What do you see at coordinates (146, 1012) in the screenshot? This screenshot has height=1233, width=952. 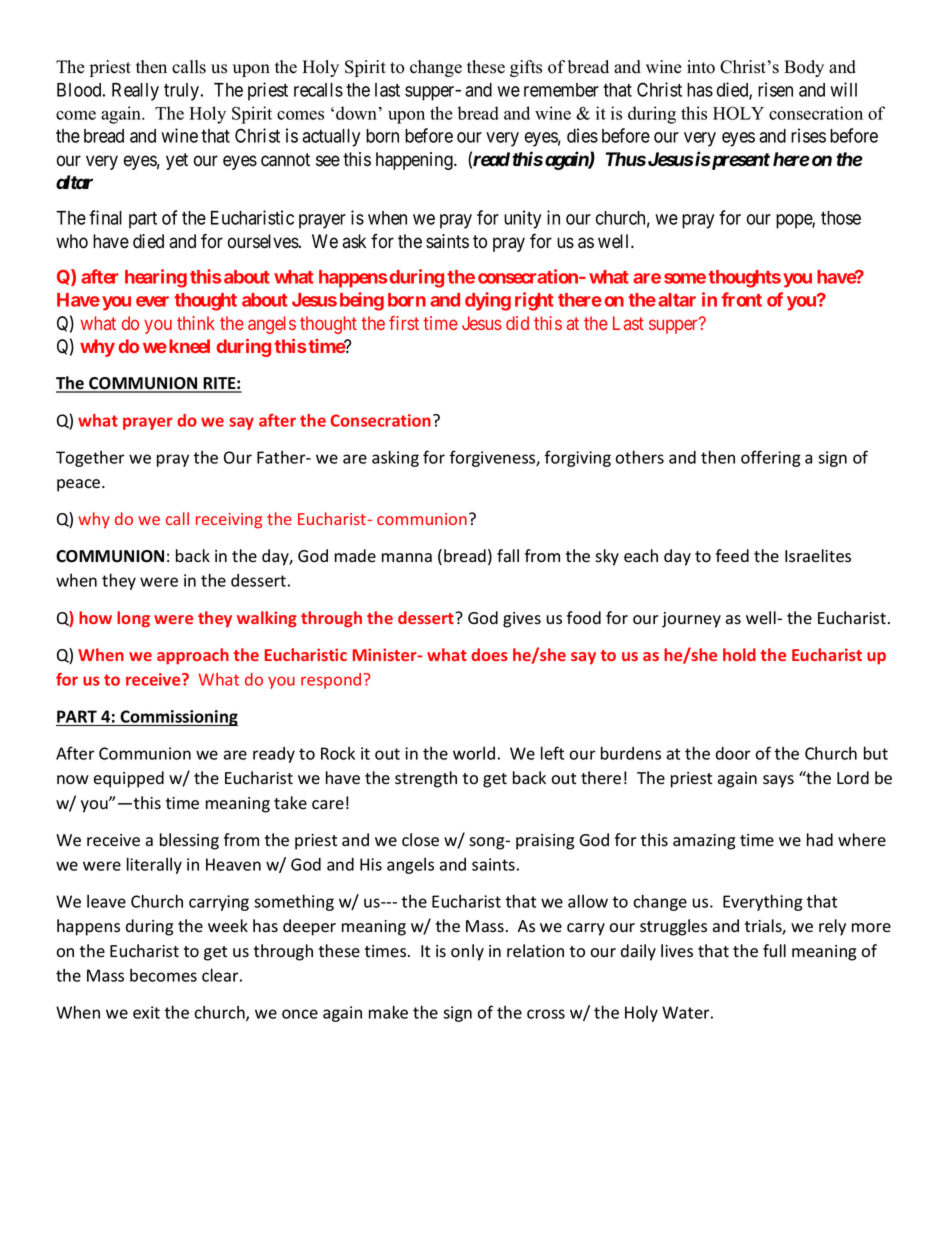 I see `exit` at bounding box center [146, 1012].
